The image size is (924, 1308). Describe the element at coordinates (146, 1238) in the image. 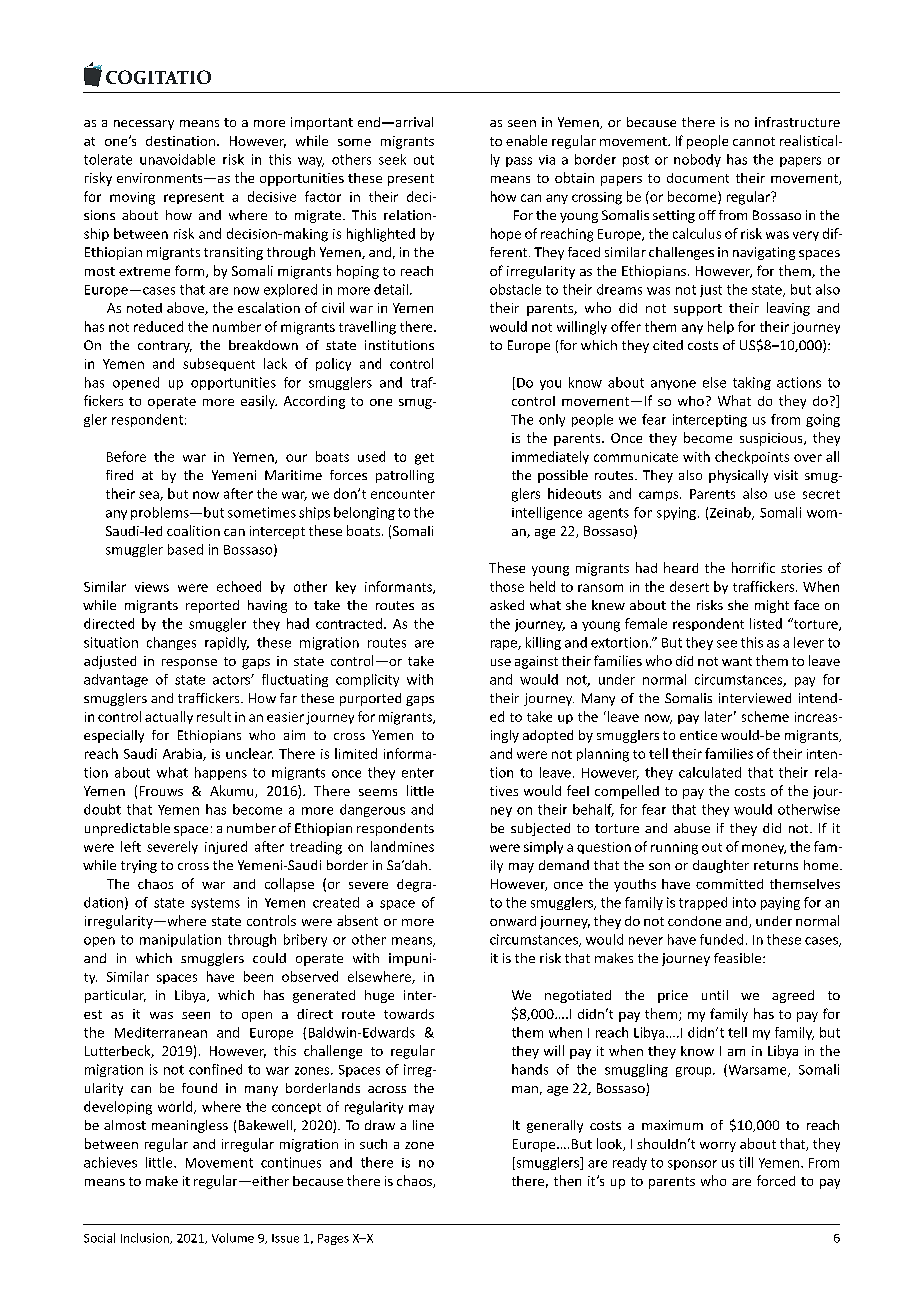

I see `Inclusion` at that location.
